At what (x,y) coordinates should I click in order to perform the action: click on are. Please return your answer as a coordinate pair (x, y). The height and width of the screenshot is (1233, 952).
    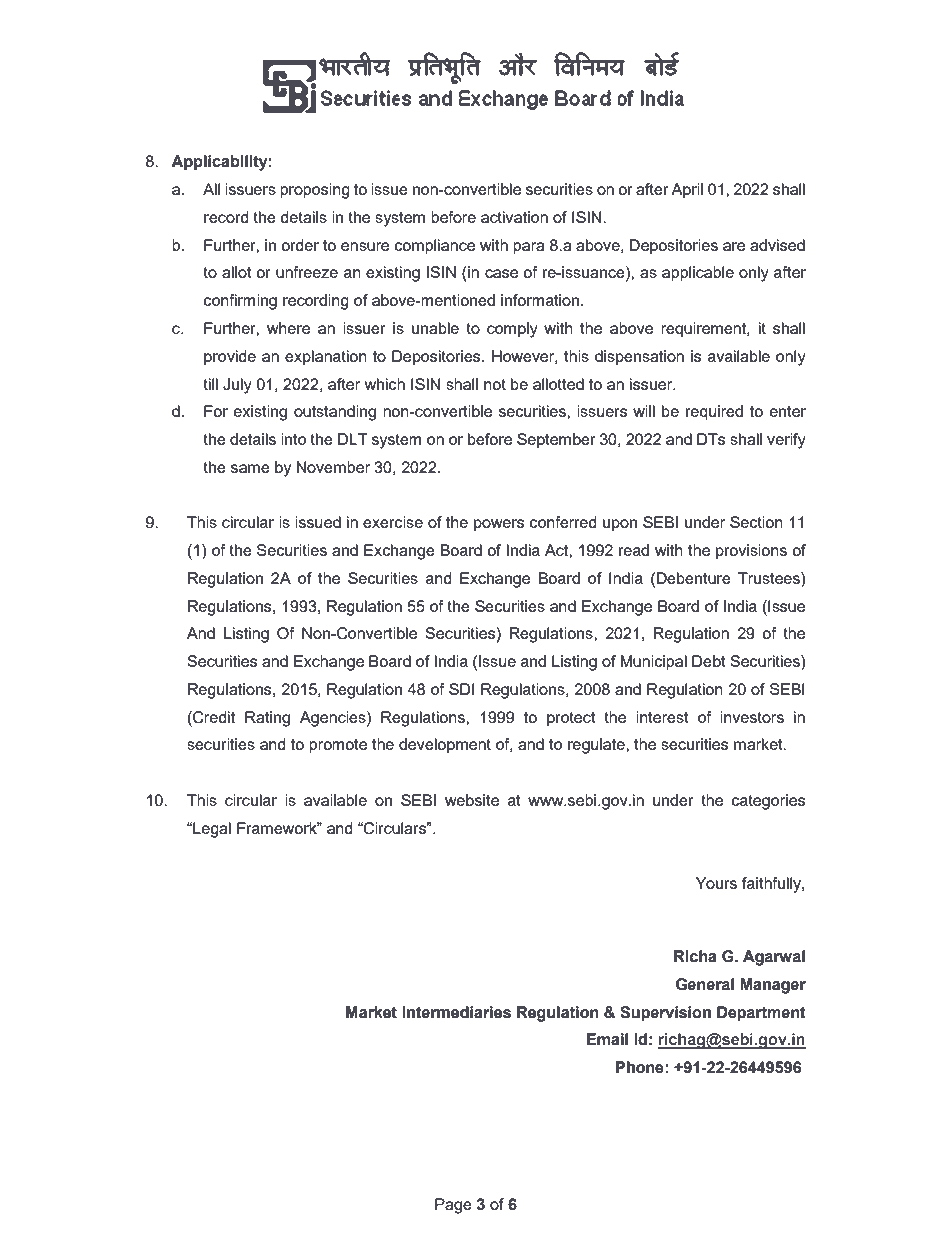
    Looking at the image, I should click on (734, 246).
